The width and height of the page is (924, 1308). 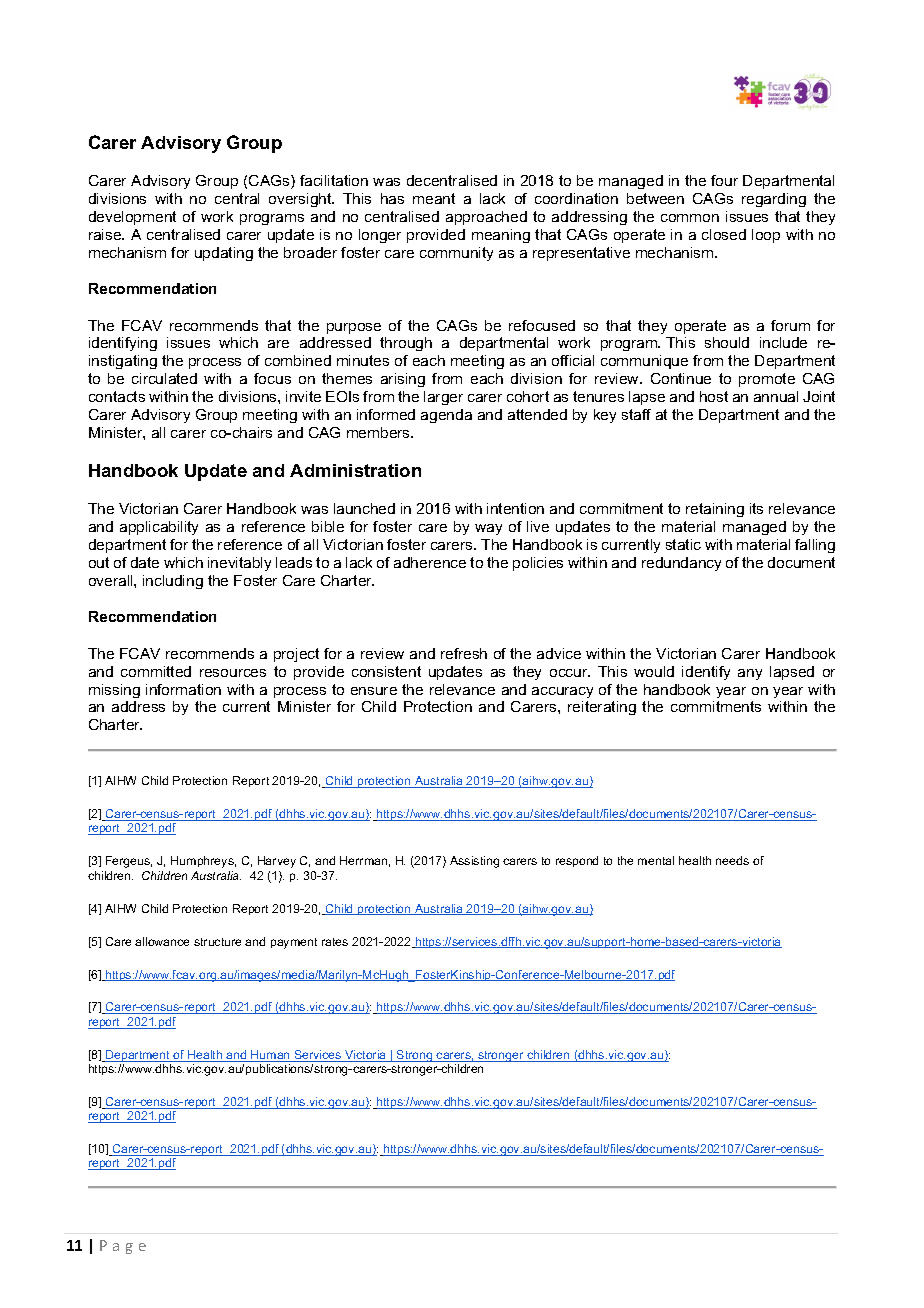 What do you see at coordinates (714, 396) in the page?
I see `host` at bounding box center [714, 396].
